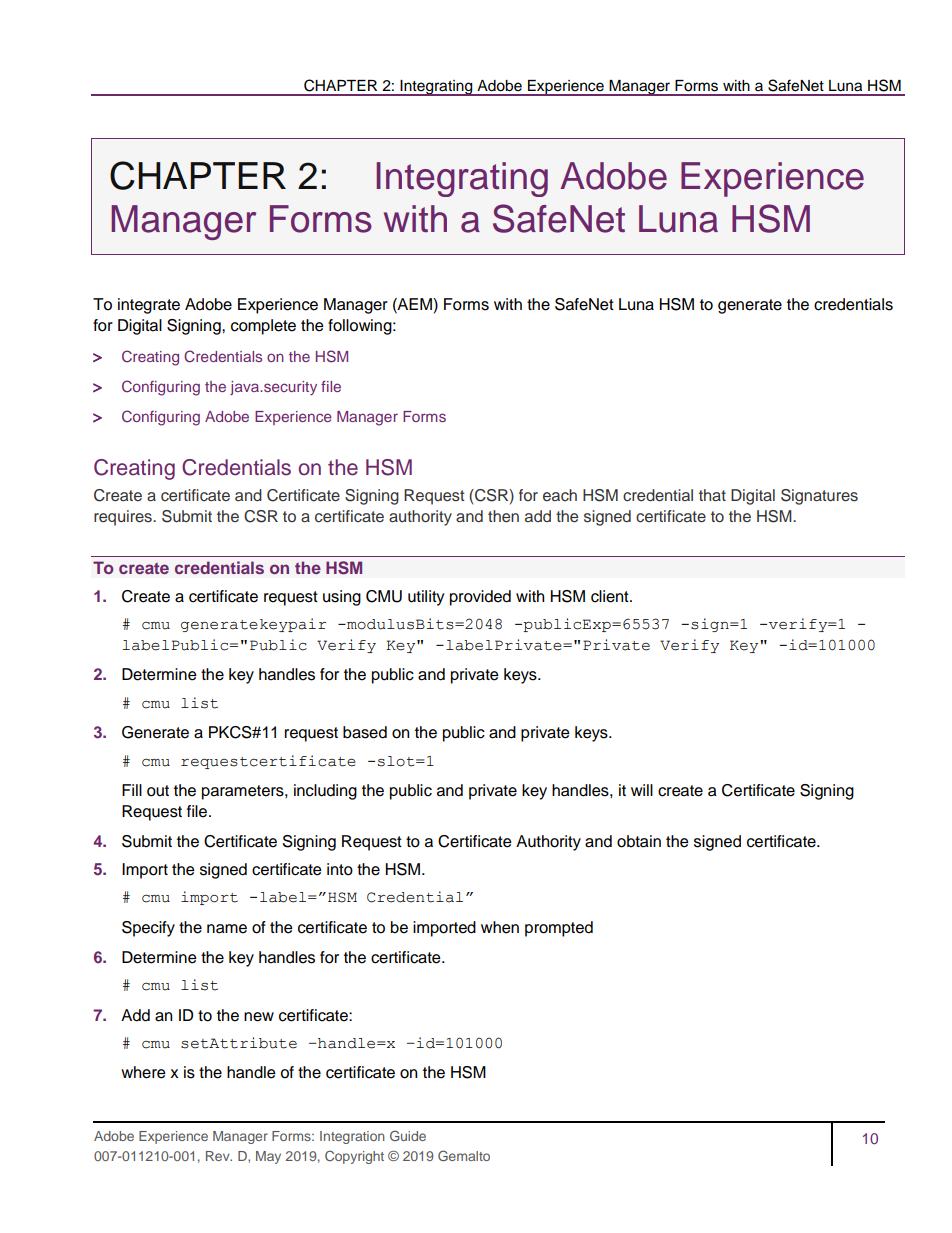 This screenshot has width=952, height=1233. I want to click on integrate, so click(149, 306).
